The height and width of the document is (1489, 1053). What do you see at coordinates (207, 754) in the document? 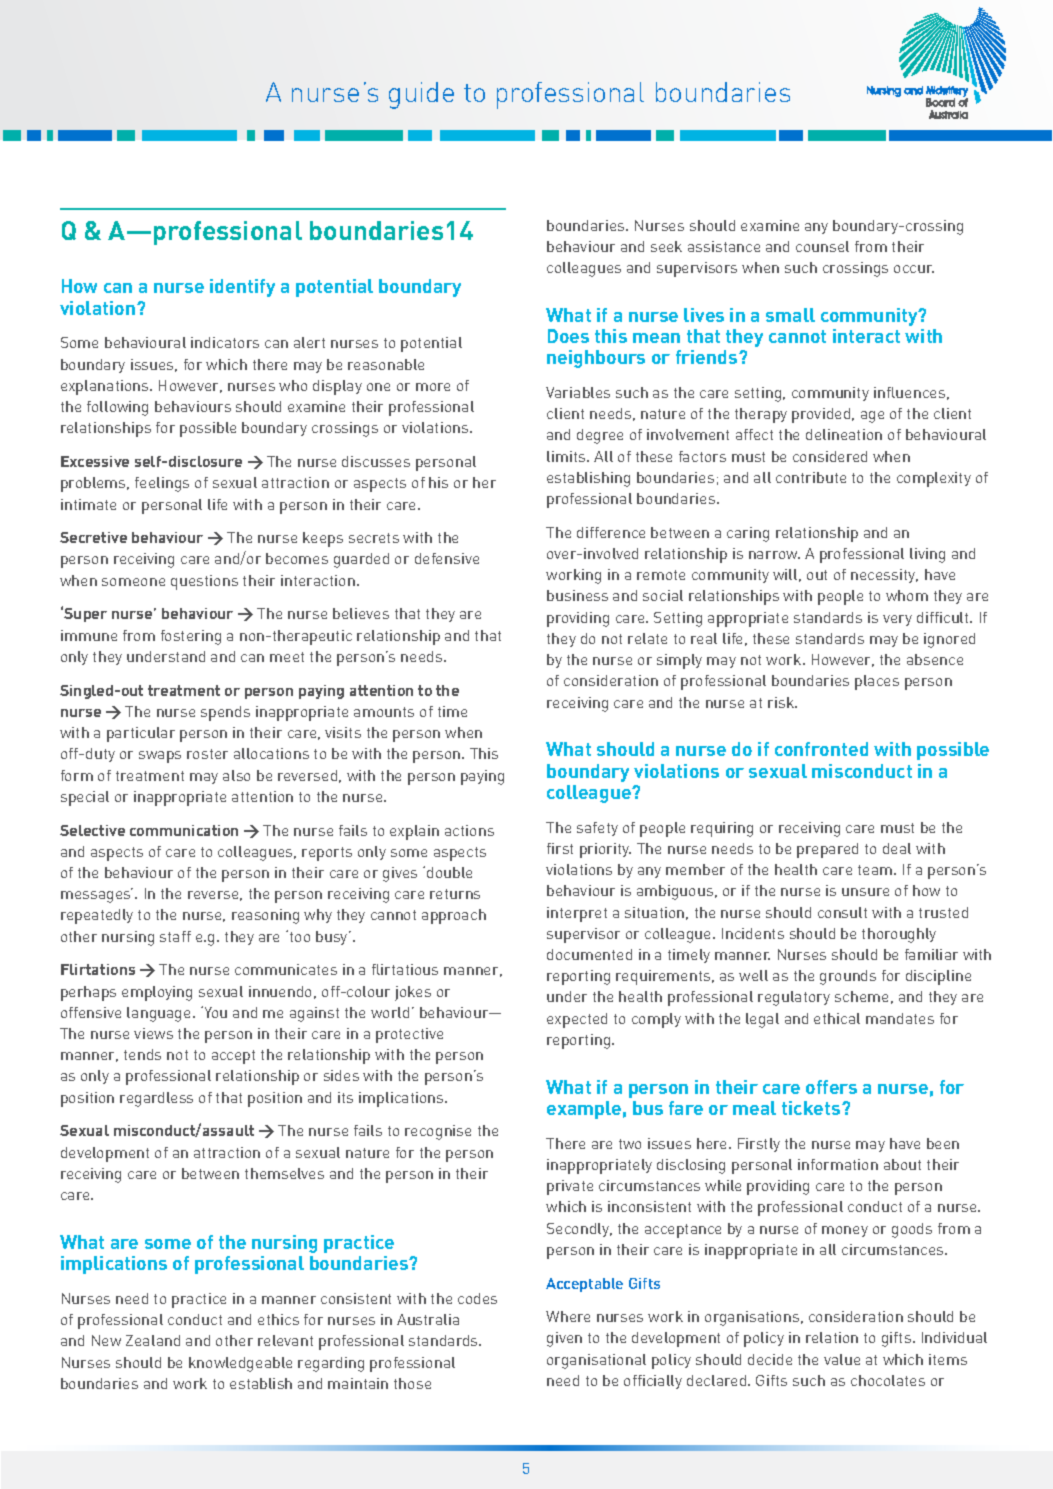
I see `roster` at bounding box center [207, 754].
